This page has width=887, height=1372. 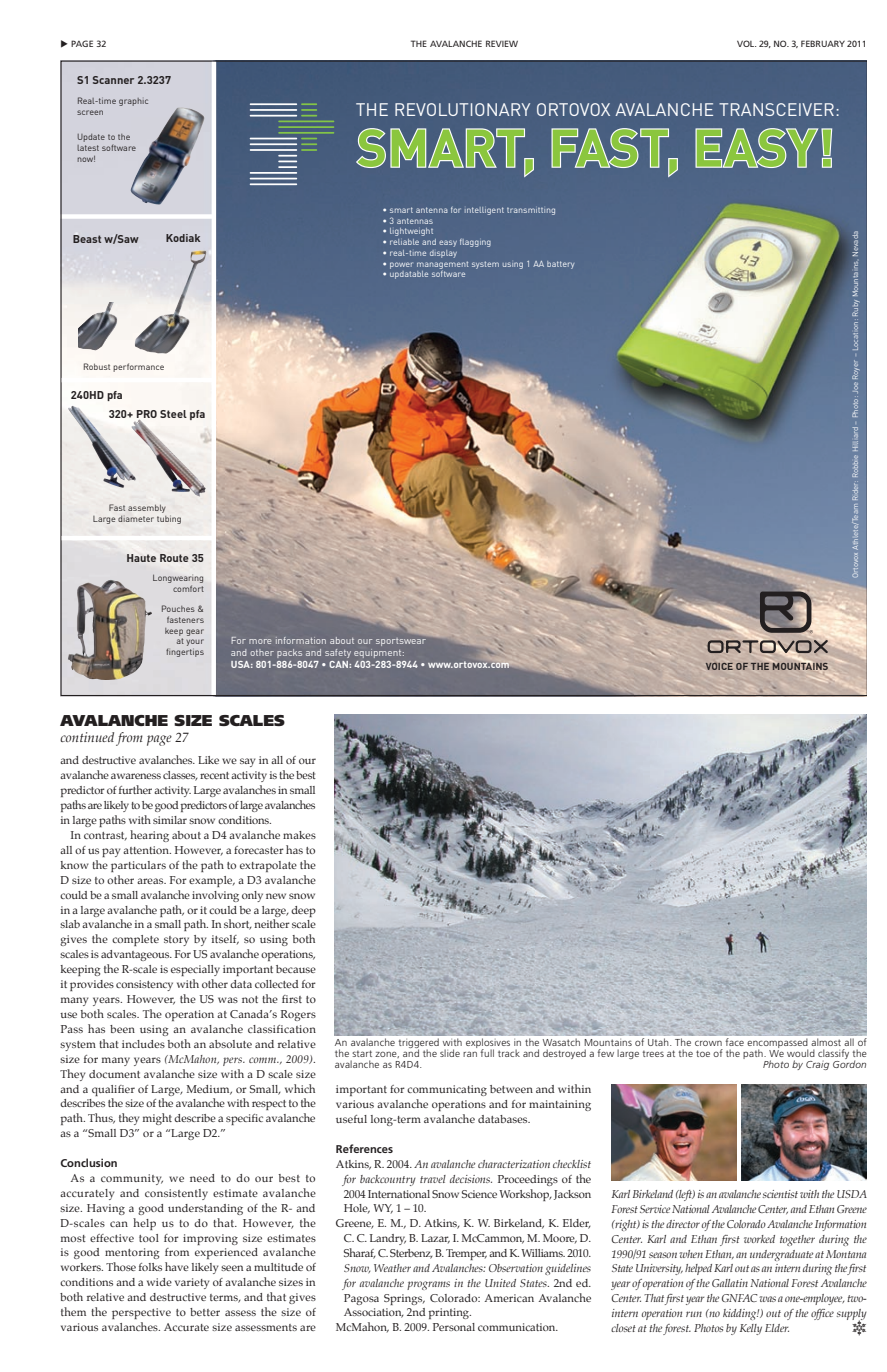 I want to click on management, so click(x=442, y=265).
